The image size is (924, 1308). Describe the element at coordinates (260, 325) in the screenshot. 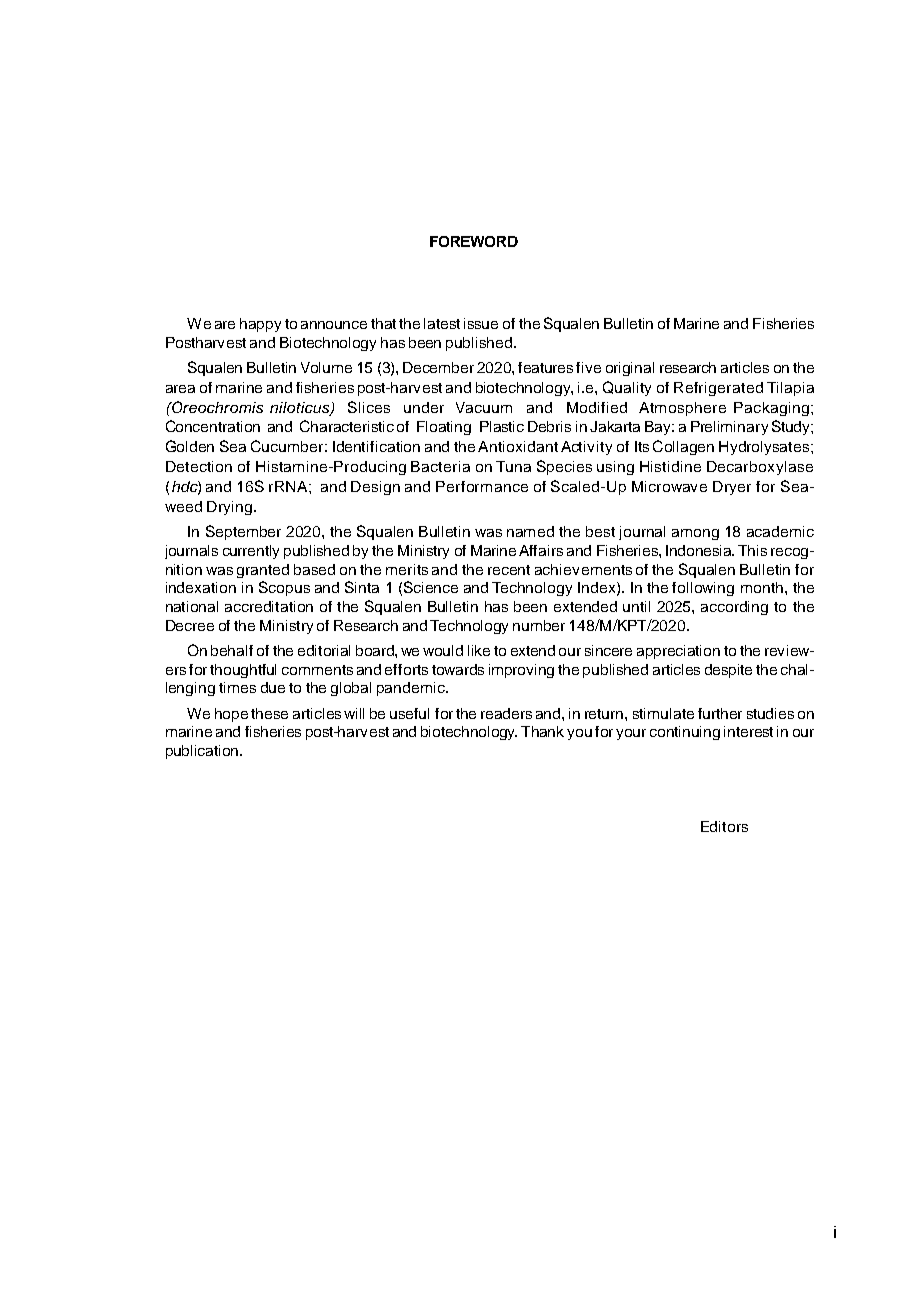

I see `happy` at that location.
